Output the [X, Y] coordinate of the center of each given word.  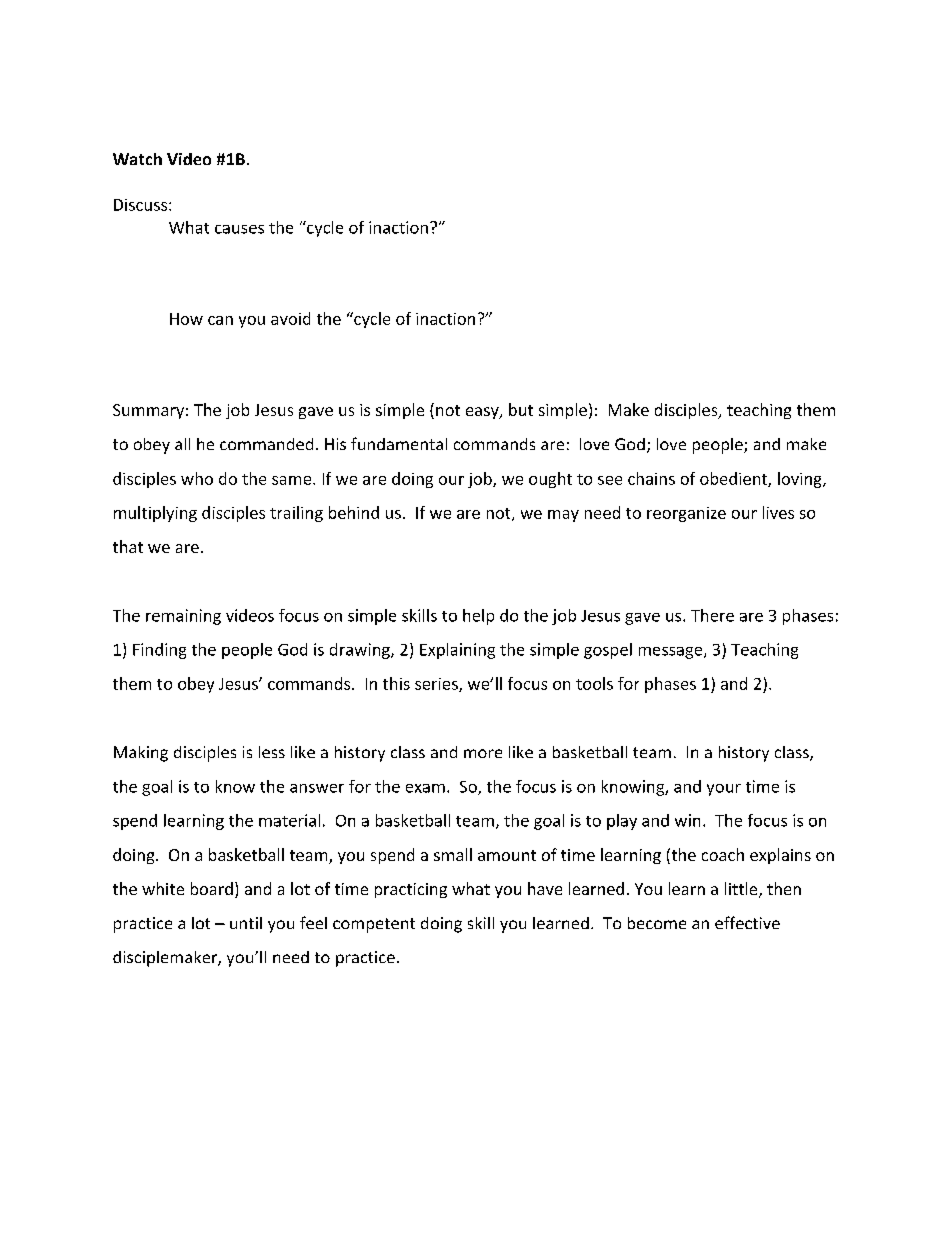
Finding [159, 651]
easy [483, 413]
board [212, 888]
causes [239, 229]
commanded [266, 444]
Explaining [457, 651]
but [521, 409]
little [742, 889]
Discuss [140, 205]
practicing [411, 890]
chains [651, 478]
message [672, 653]
